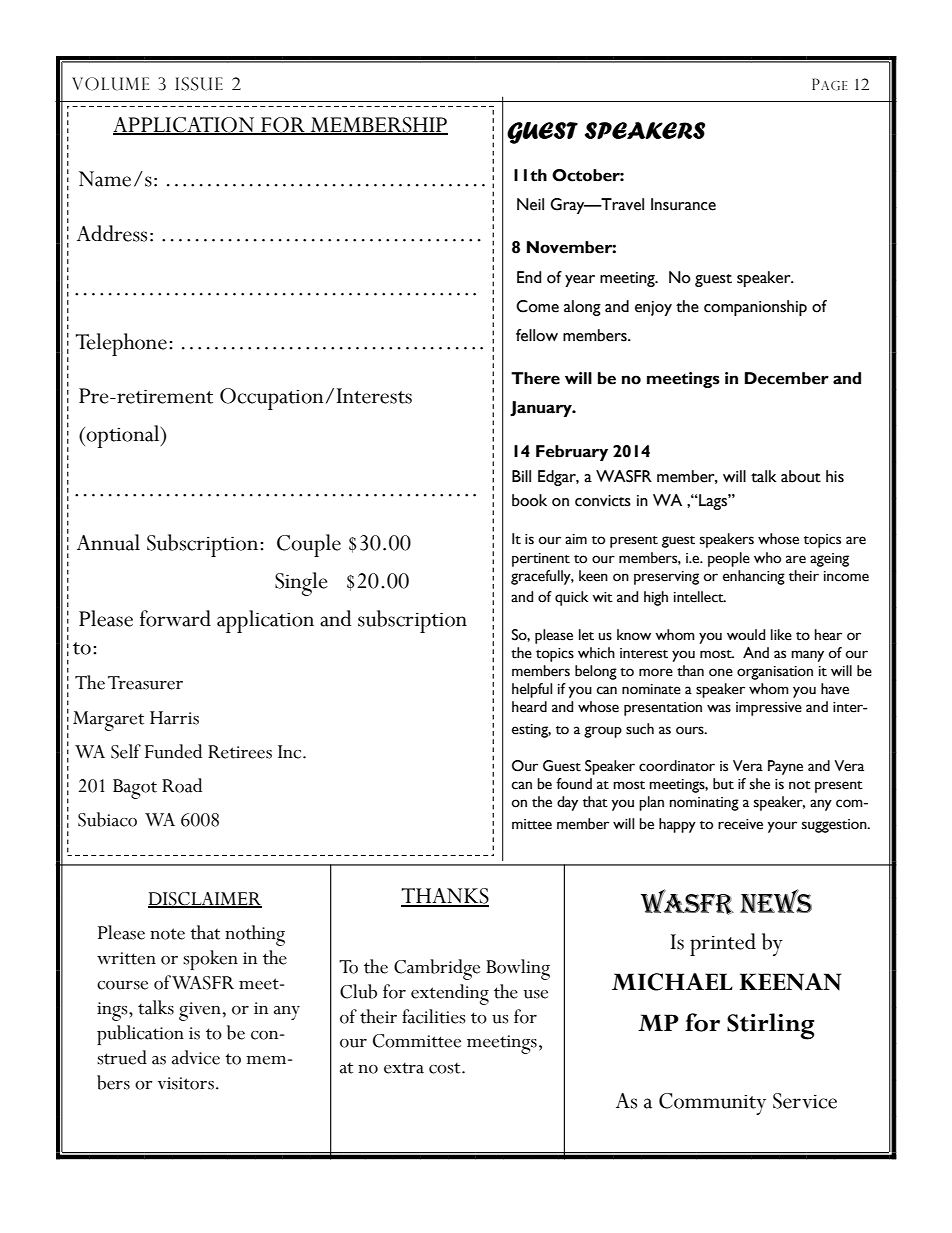 The height and width of the screenshot is (1233, 952). Describe the element at coordinates (121, 344) in the screenshot. I see `Telephone` at that location.
